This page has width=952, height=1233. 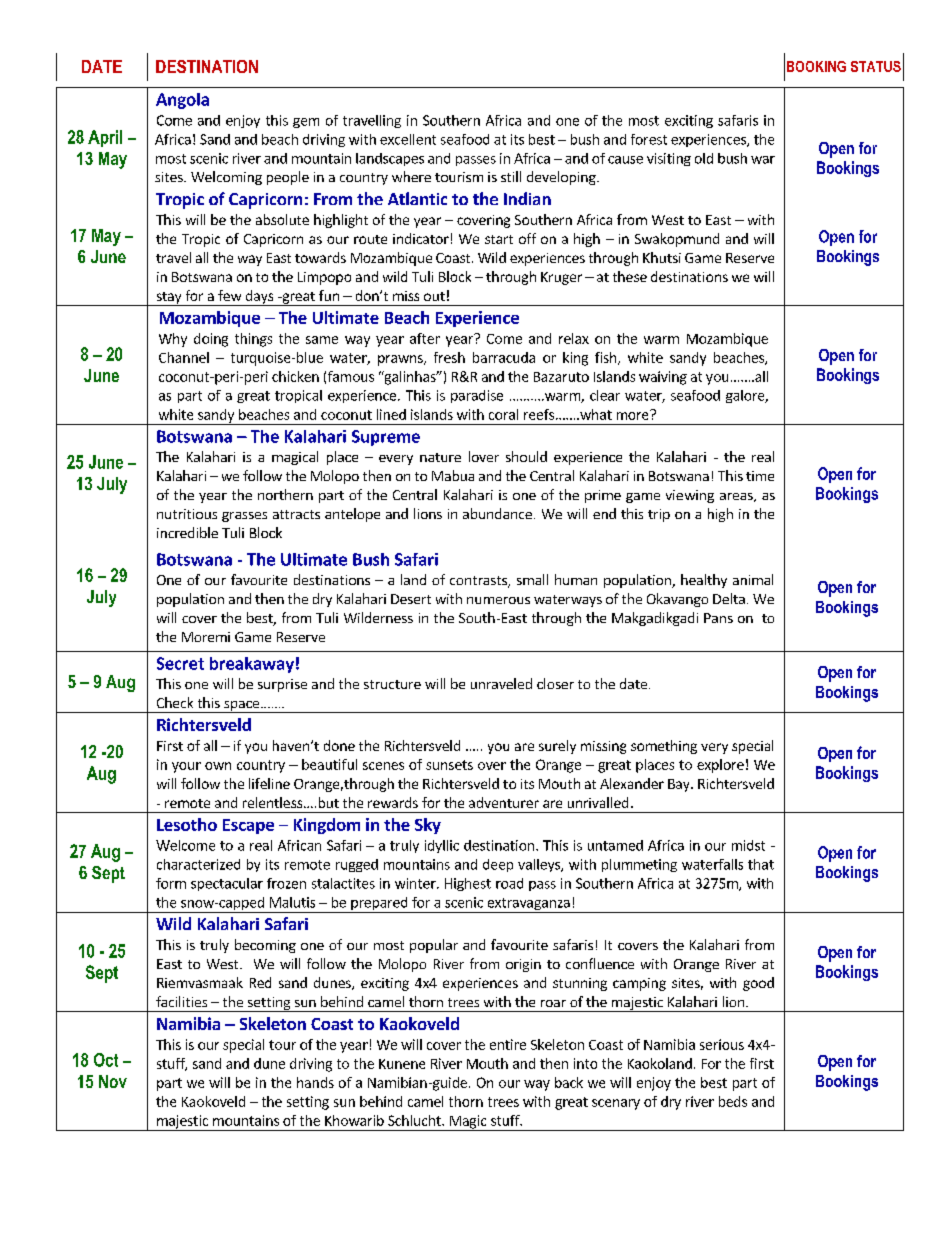 I want to click on contrasts, so click(x=479, y=582).
